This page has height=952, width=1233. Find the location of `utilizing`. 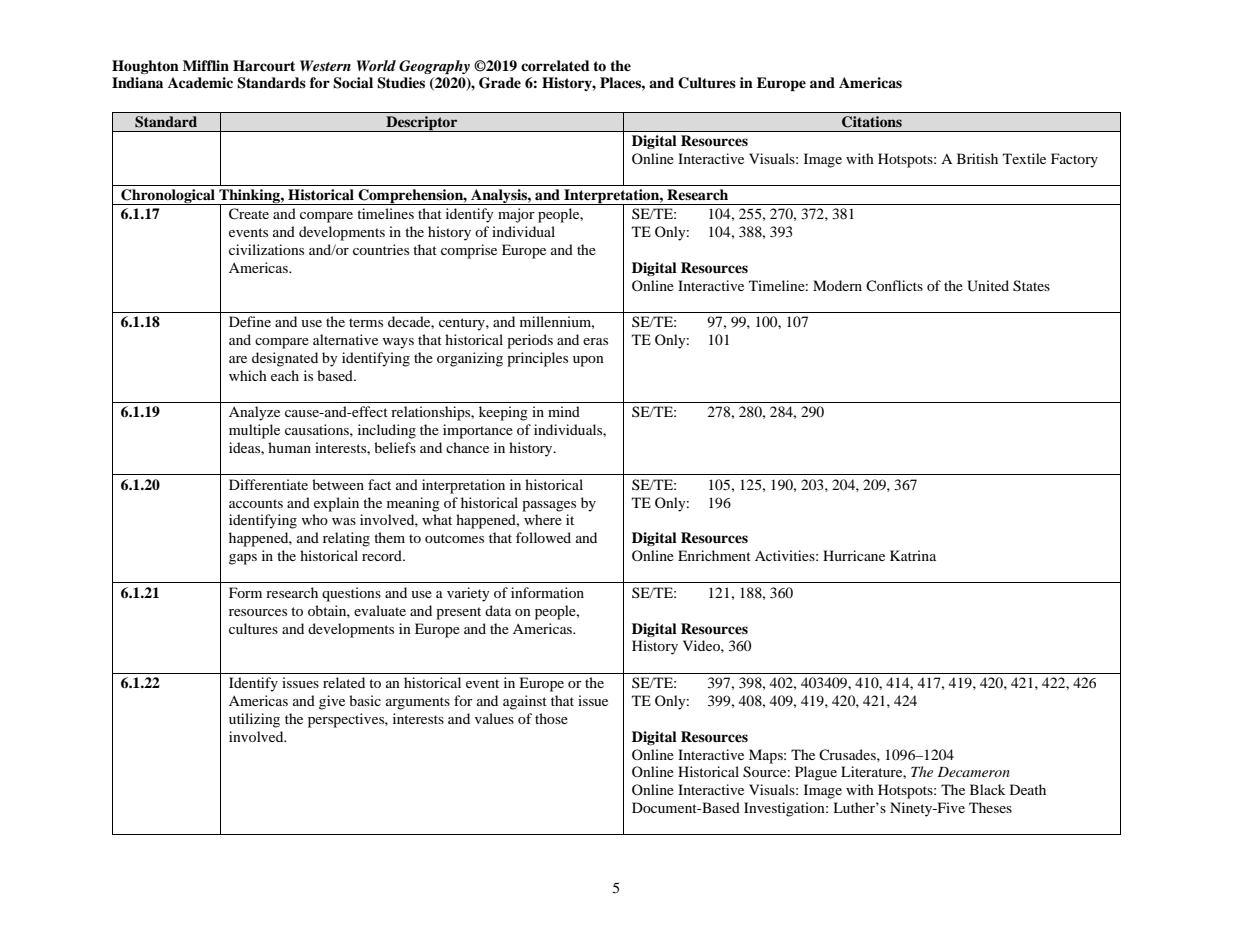

utilizing is located at coordinates (254, 720).
